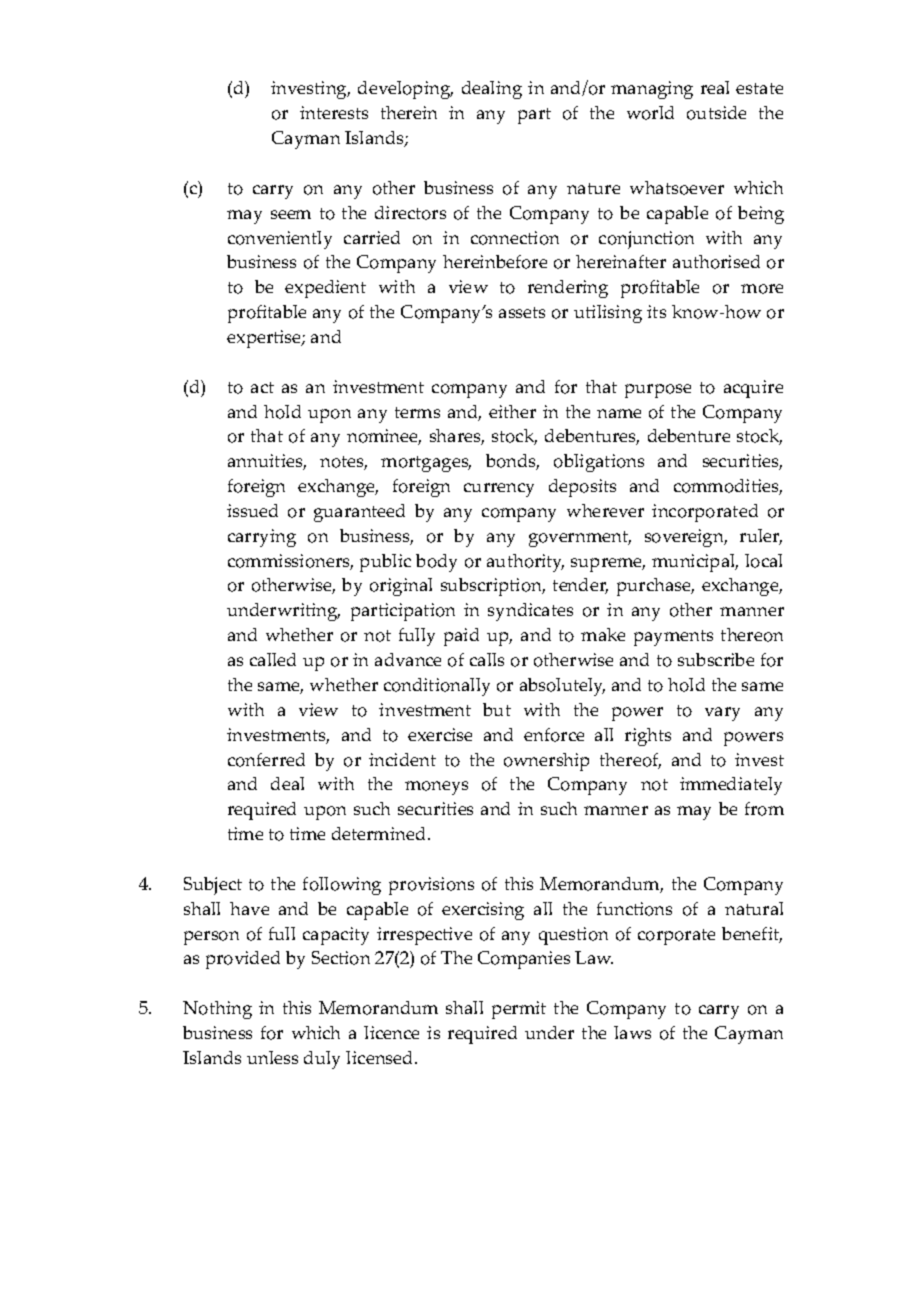 Image resolution: width=924 pixels, height=1308 pixels. Describe the element at coordinates (761, 537) in the screenshot. I see `ruler` at that location.
